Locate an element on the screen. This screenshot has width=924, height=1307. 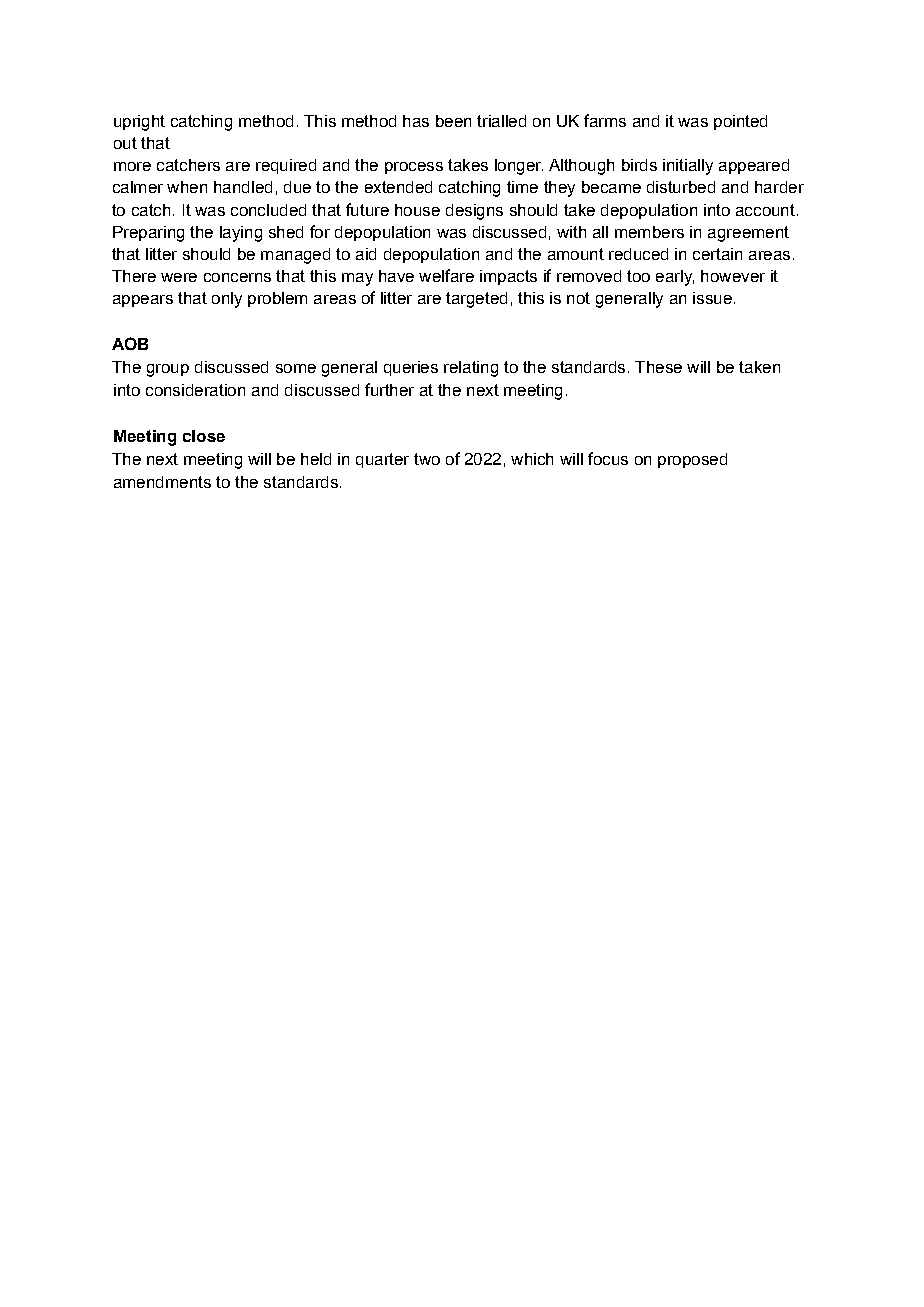
upright is located at coordinates (139, 123).
